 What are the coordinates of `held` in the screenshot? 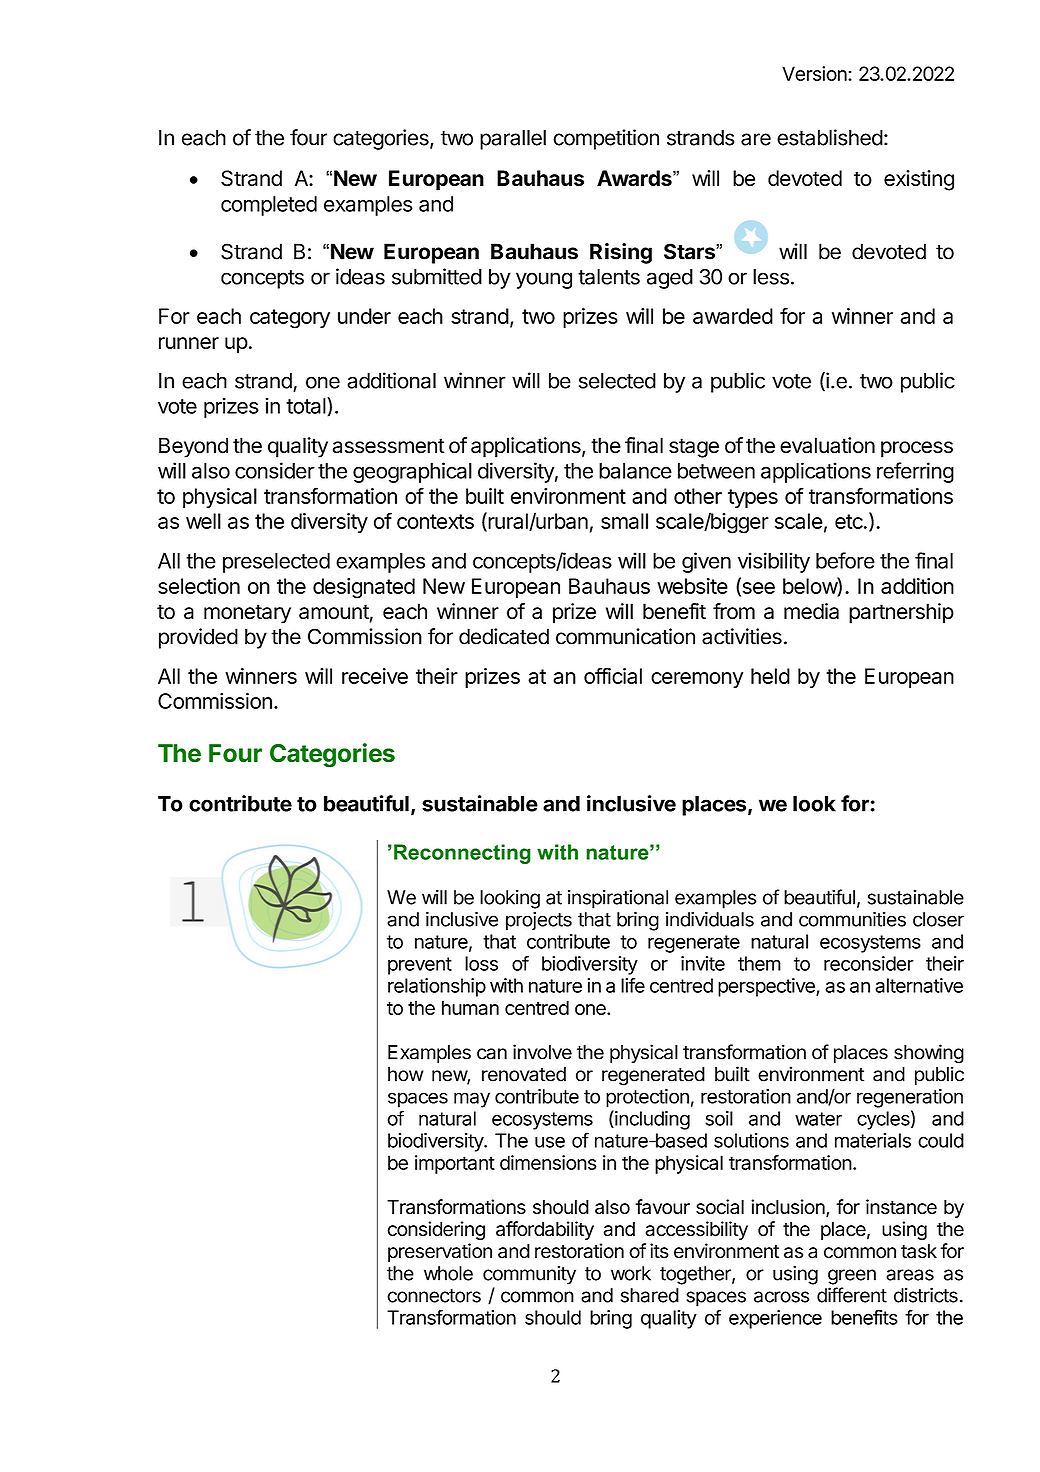 It's located at (770, 676).
